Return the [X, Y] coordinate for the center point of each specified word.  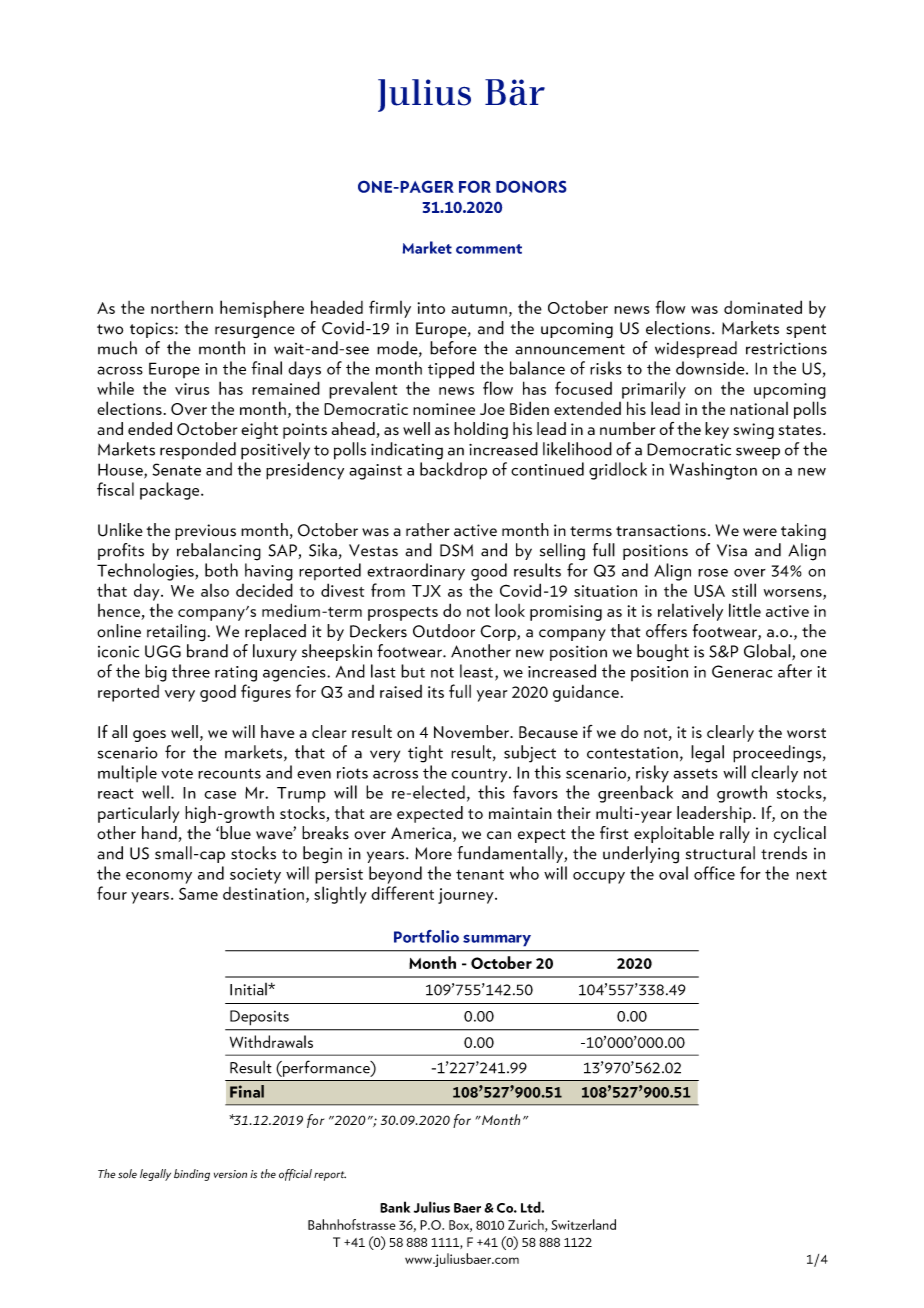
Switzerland [583, 1224]
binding [192, 1175]
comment [489, 249]
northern [182, 307]
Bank [395, 1207]
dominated [763, 307]
